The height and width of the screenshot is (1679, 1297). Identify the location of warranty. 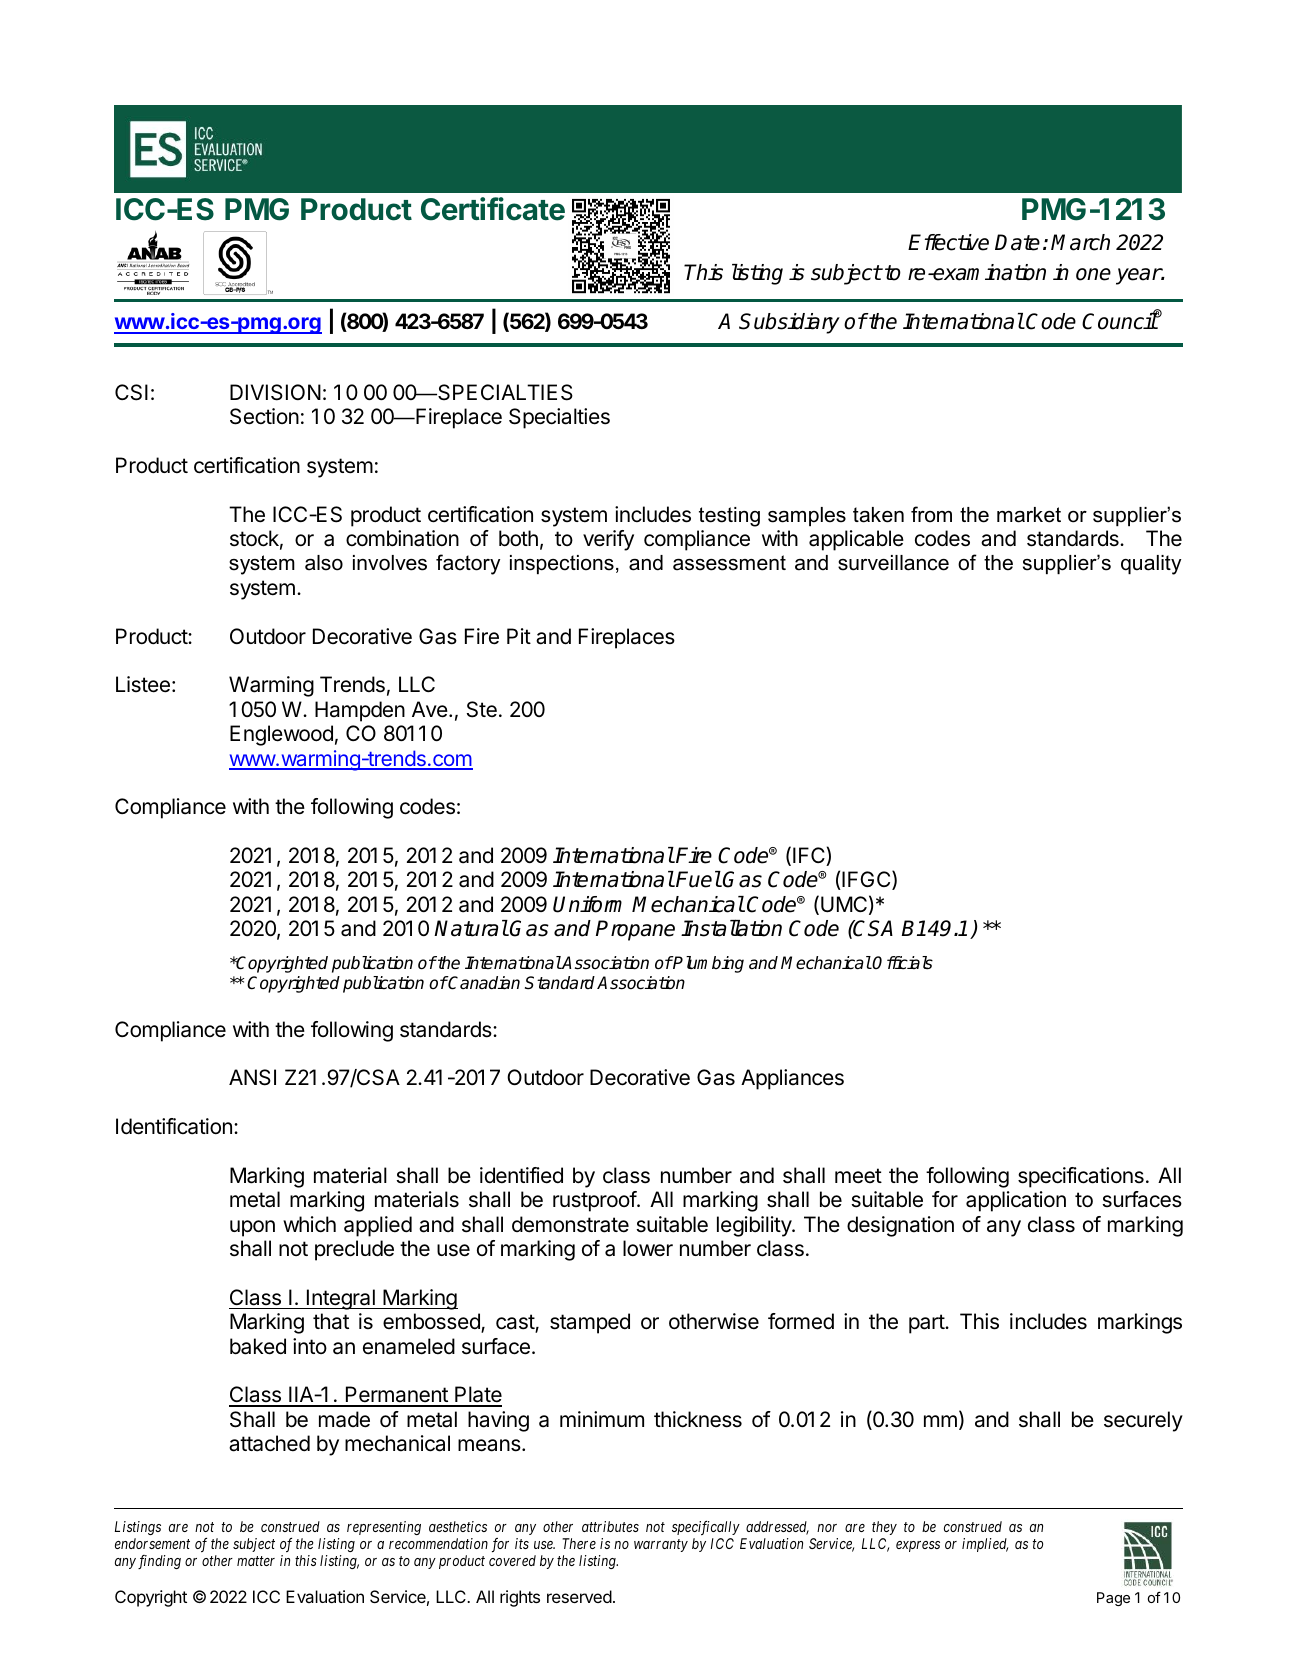
(661, 1545).
